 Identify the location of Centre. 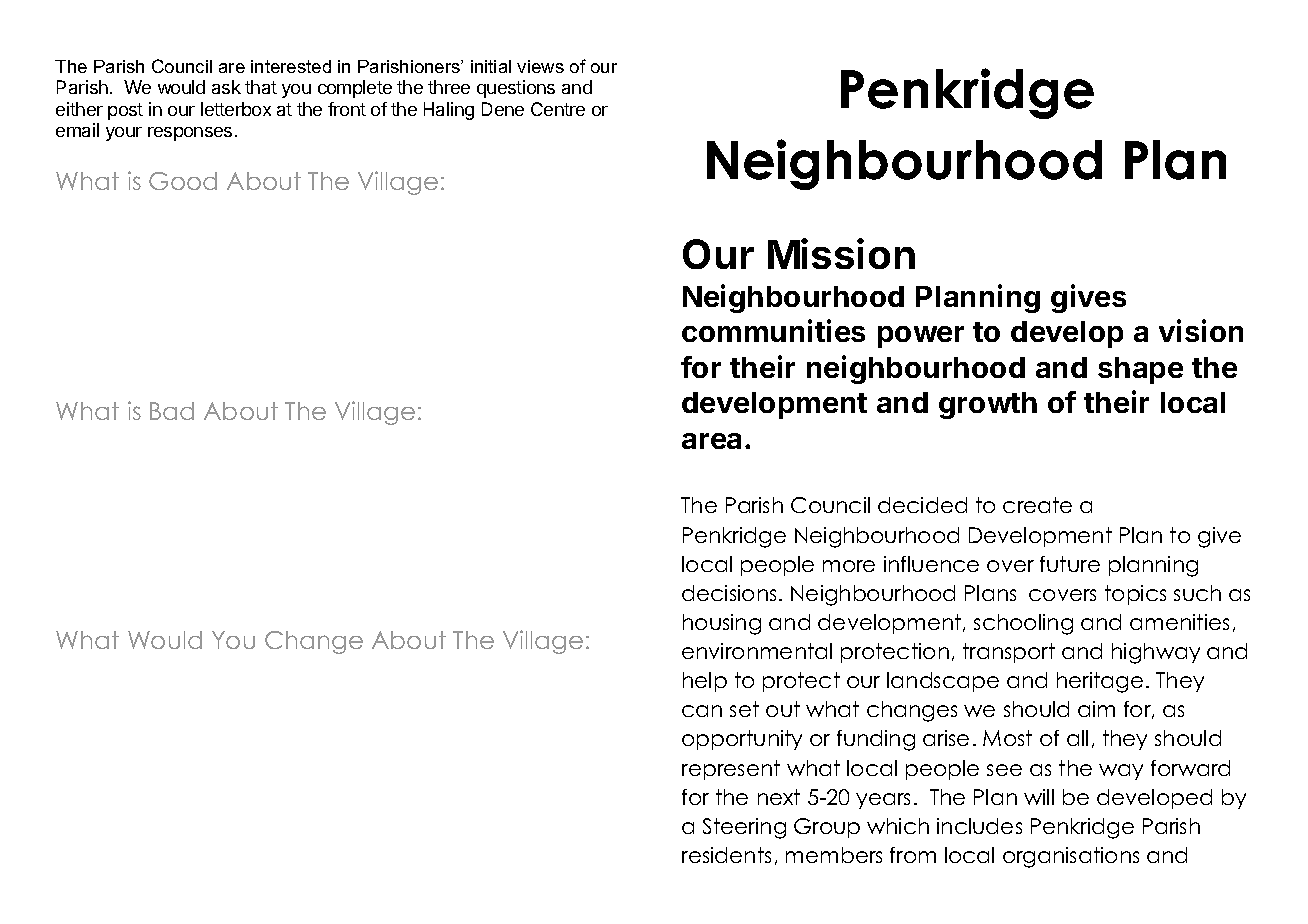
(558, 109).
